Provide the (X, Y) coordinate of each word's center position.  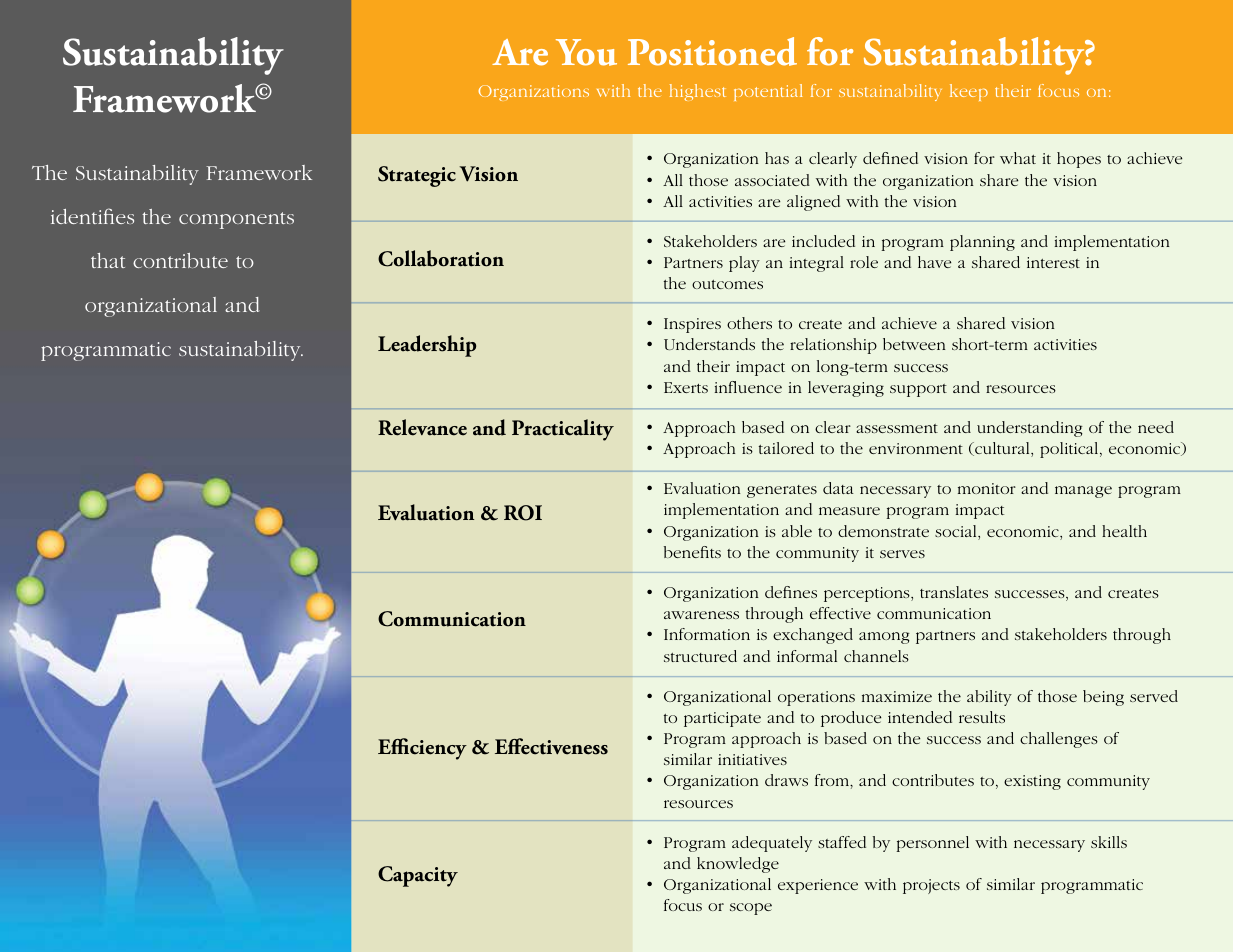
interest (1053, 262)
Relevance (422, 427)
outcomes (727, 284)
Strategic (417, 176)
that (108, 260)
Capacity (418, 876)
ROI (523, 513)
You (586, 52)
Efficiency (422, 749)
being (1103, 698)
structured (700, 656)
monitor (987, 488)
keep (969, 92)
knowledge (738, 865)
